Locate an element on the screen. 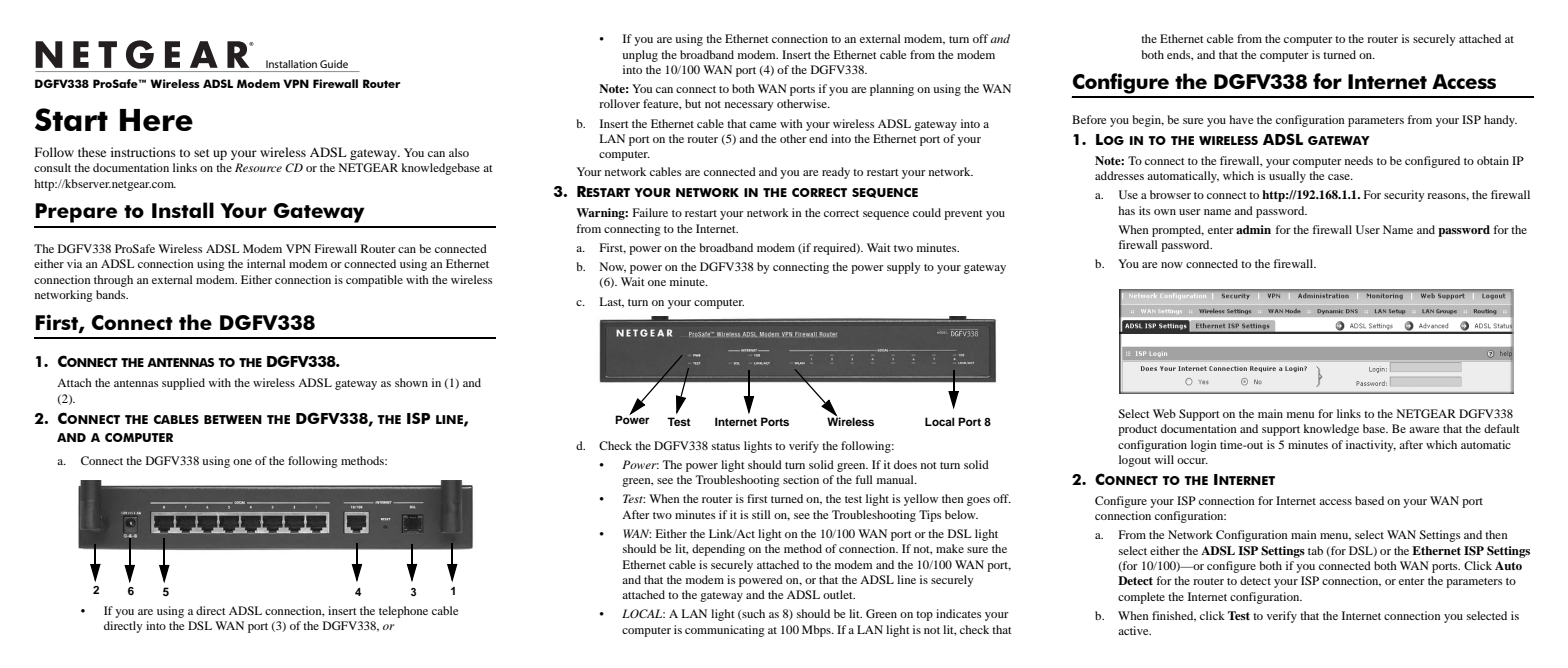  BETWEEN is located at coordinates (233, 419).
